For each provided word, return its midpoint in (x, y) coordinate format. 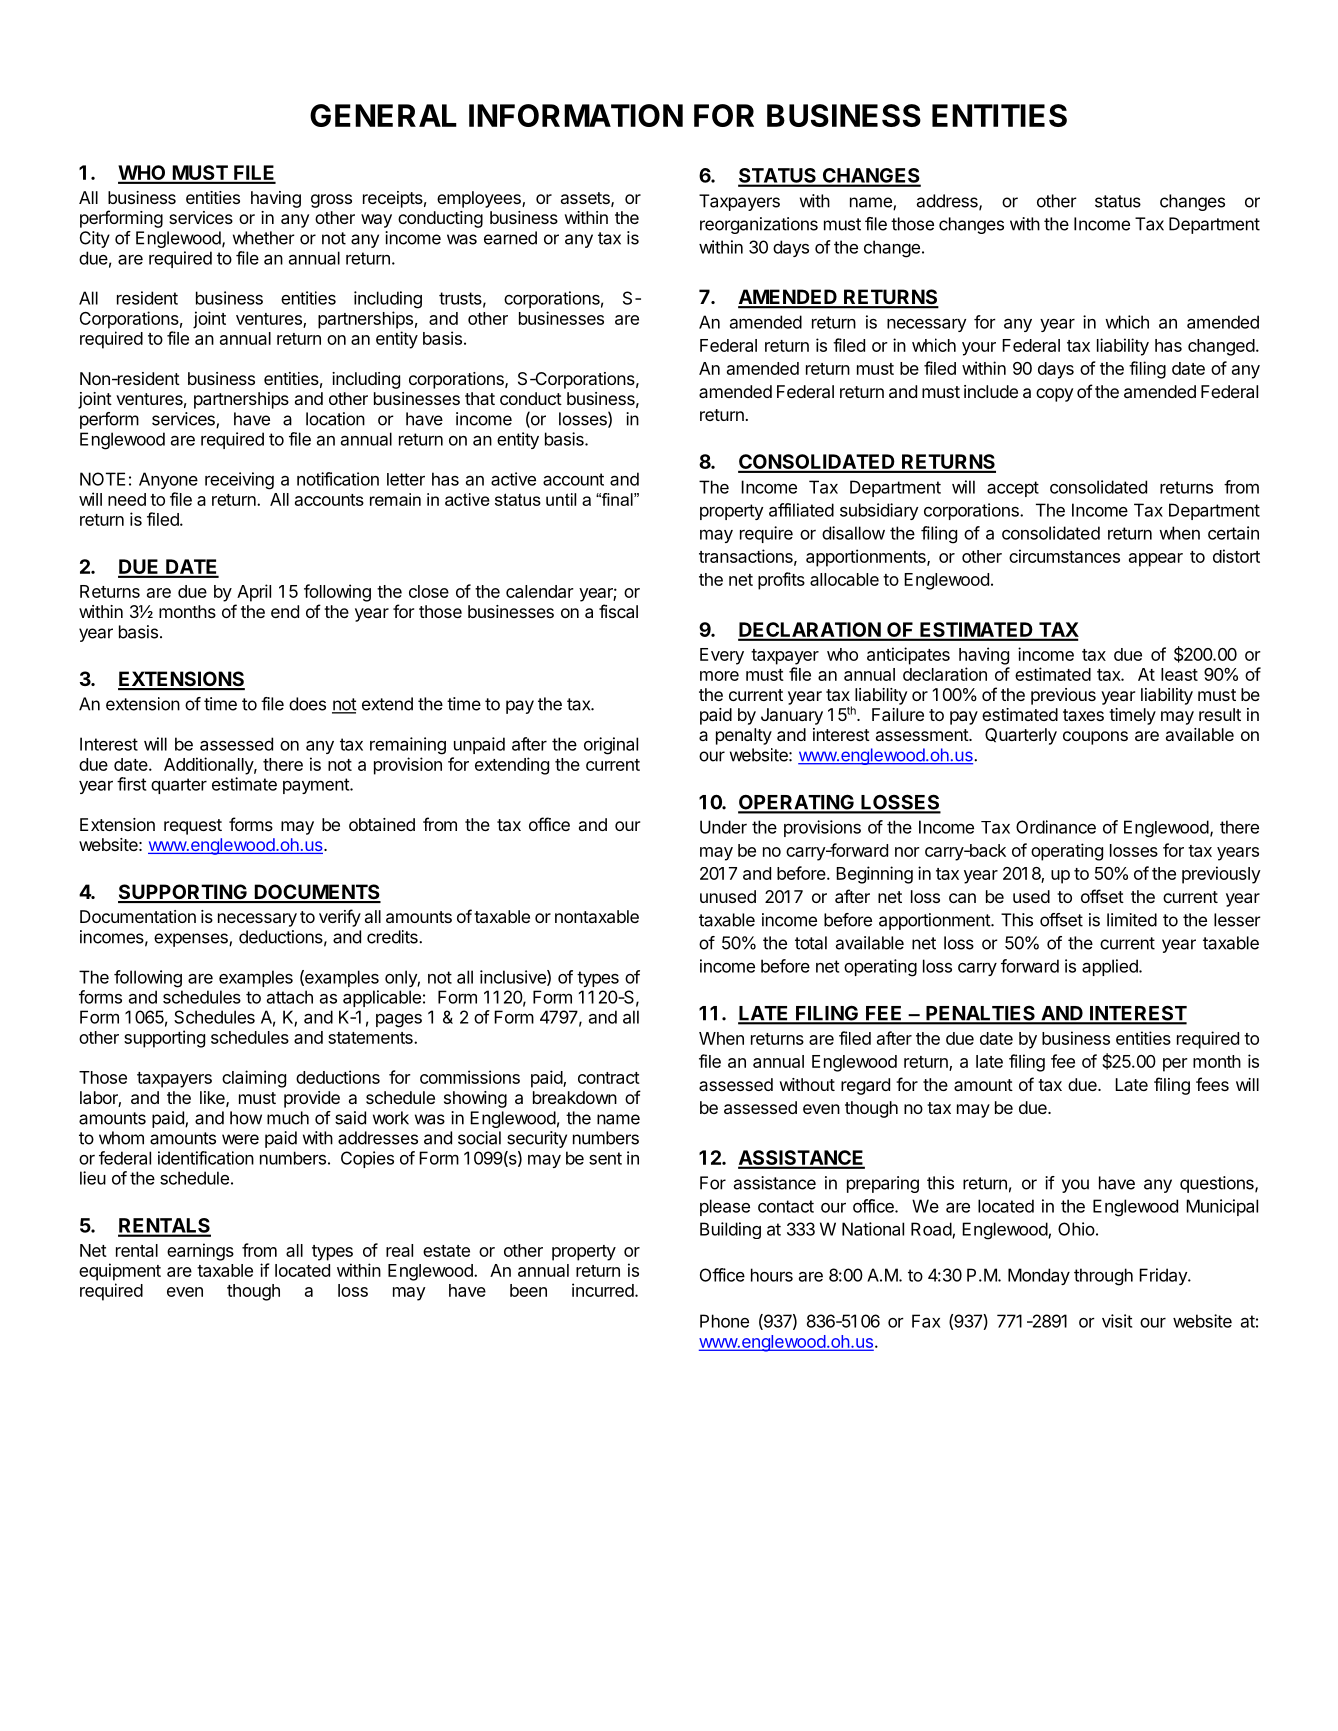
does (307, 704)
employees (480, 199)
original (611, 746)
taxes (1083, 715)
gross (331, 201)
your (979, 349)
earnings (200, 1252)
